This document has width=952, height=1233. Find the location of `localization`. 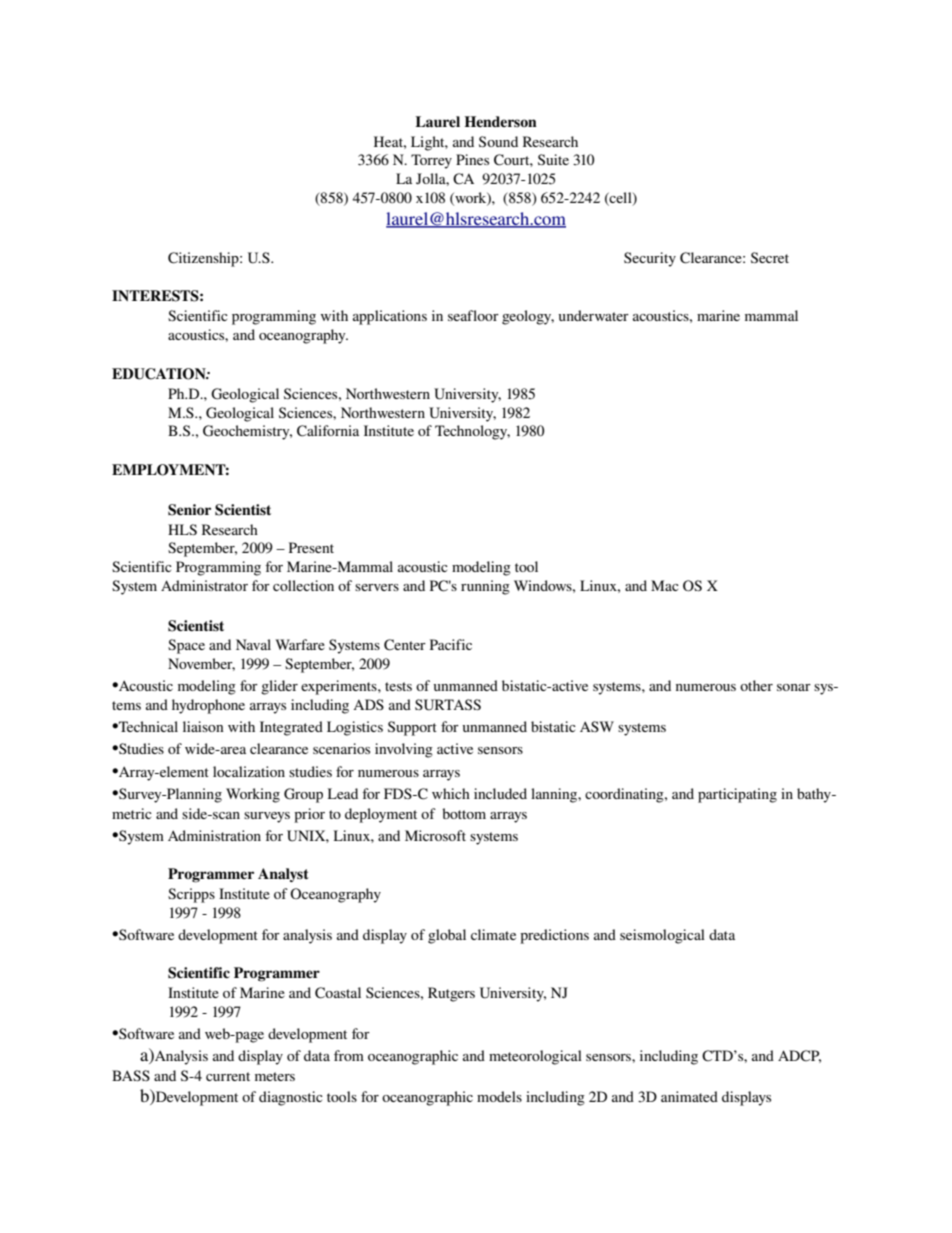

localization is located at coordinates (249, 771).
